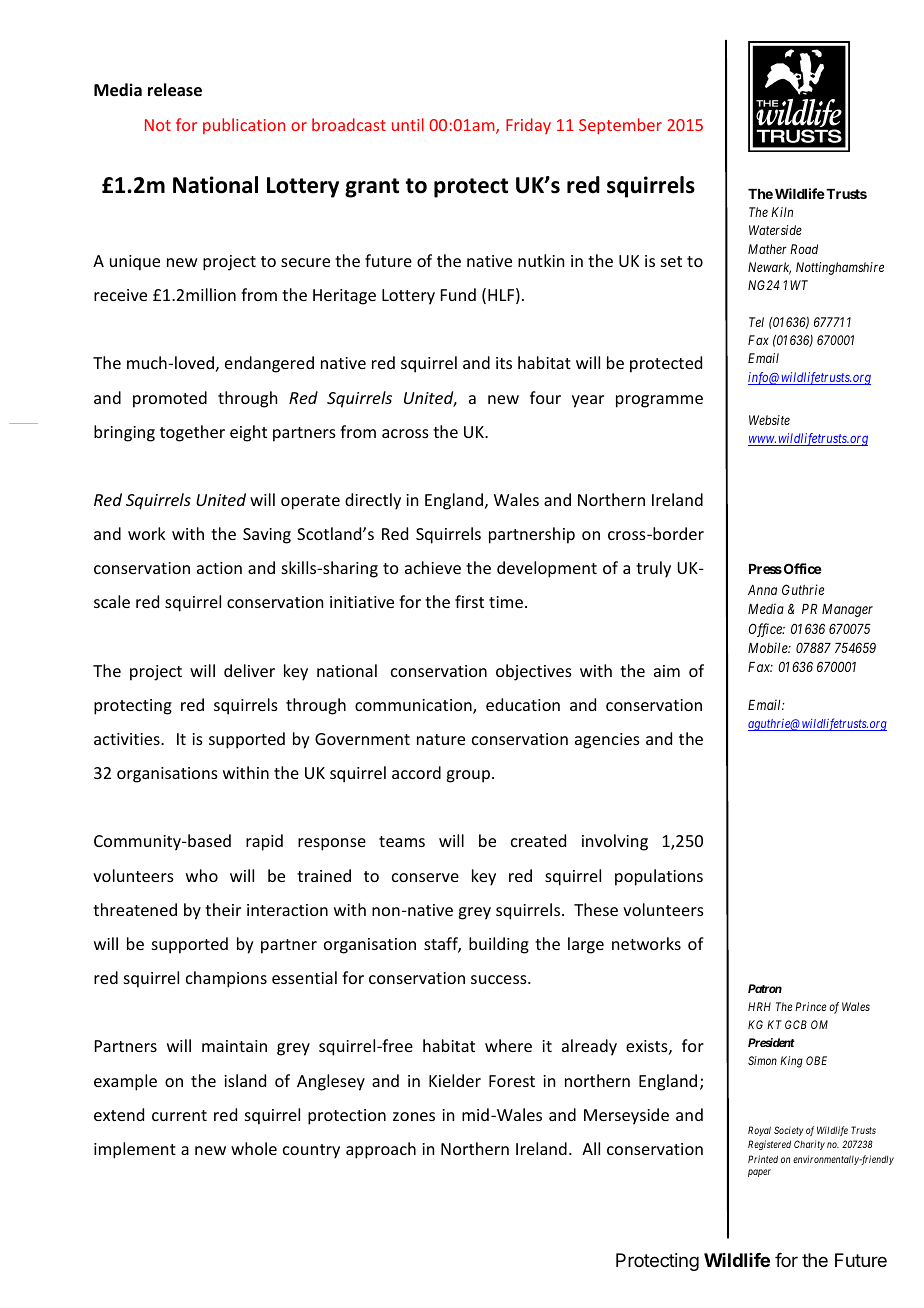 This document has width=924, height=1308. What do you see at coordinates (179, 1115) in the document?
I see `current` at bounding box center [179, 1115].
